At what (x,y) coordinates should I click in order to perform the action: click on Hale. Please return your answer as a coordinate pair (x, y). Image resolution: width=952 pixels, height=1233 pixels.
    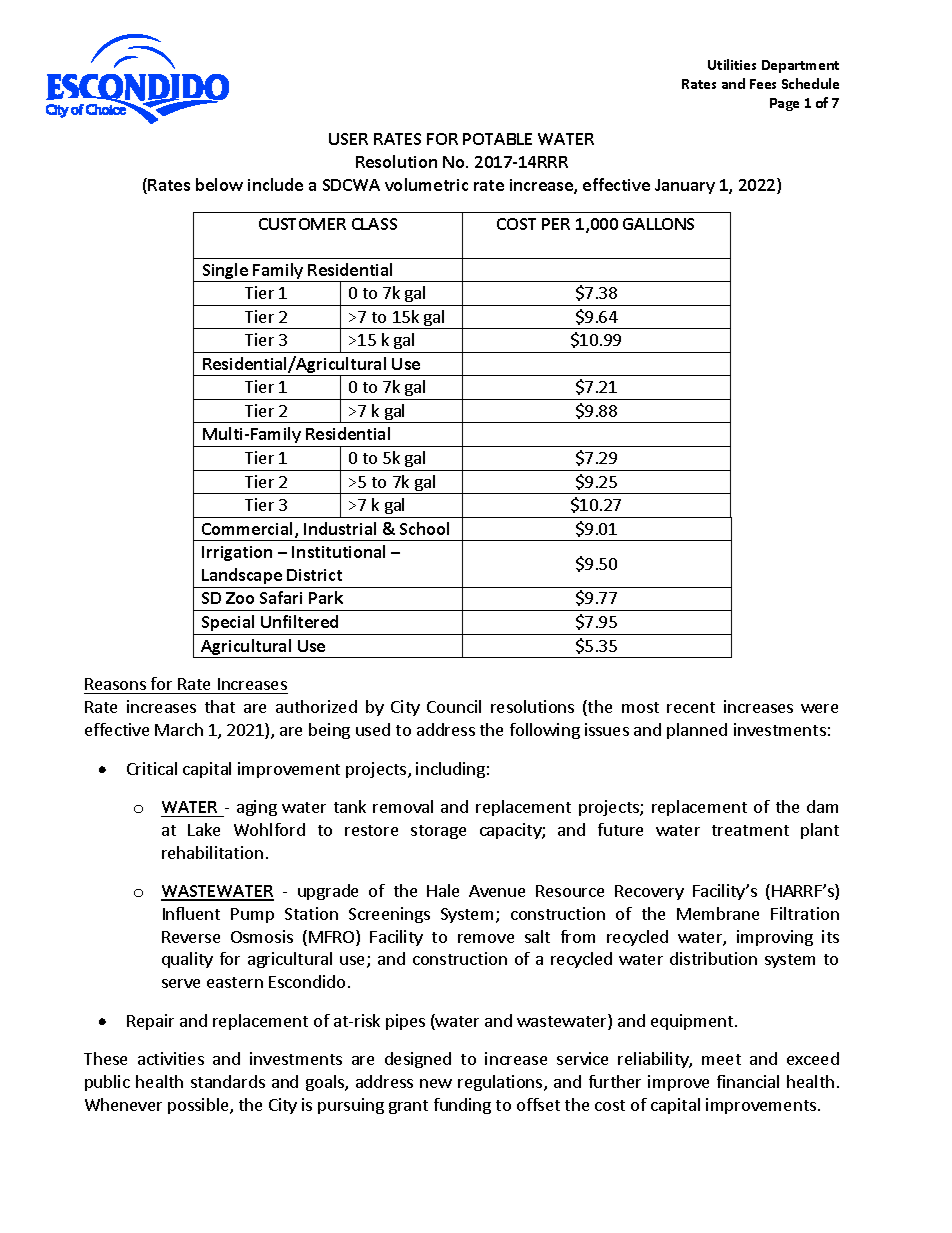
    Looking at the image, I should click on (443, 890).
